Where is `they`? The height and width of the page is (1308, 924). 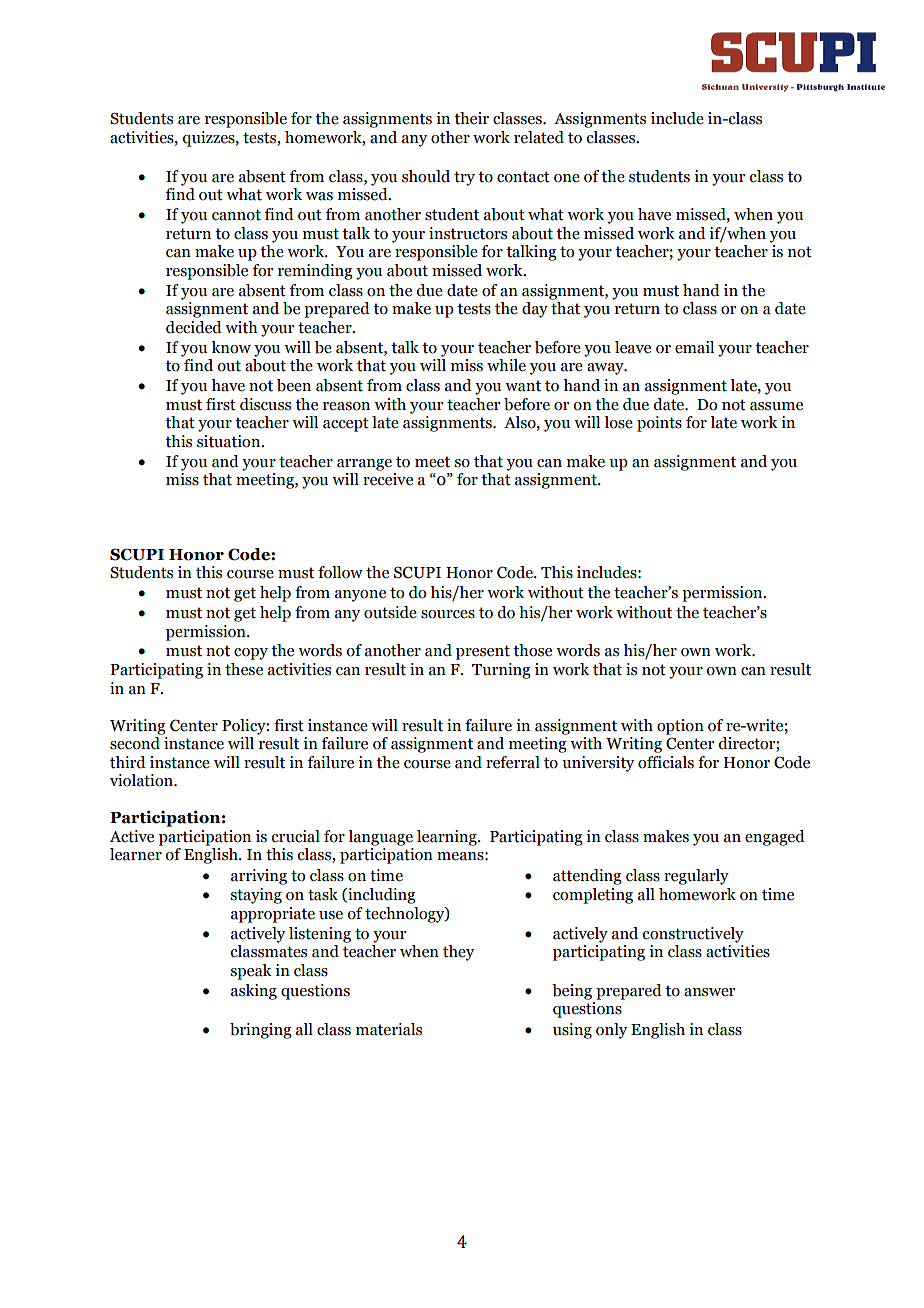
they is located at coordinates (458, 953).
